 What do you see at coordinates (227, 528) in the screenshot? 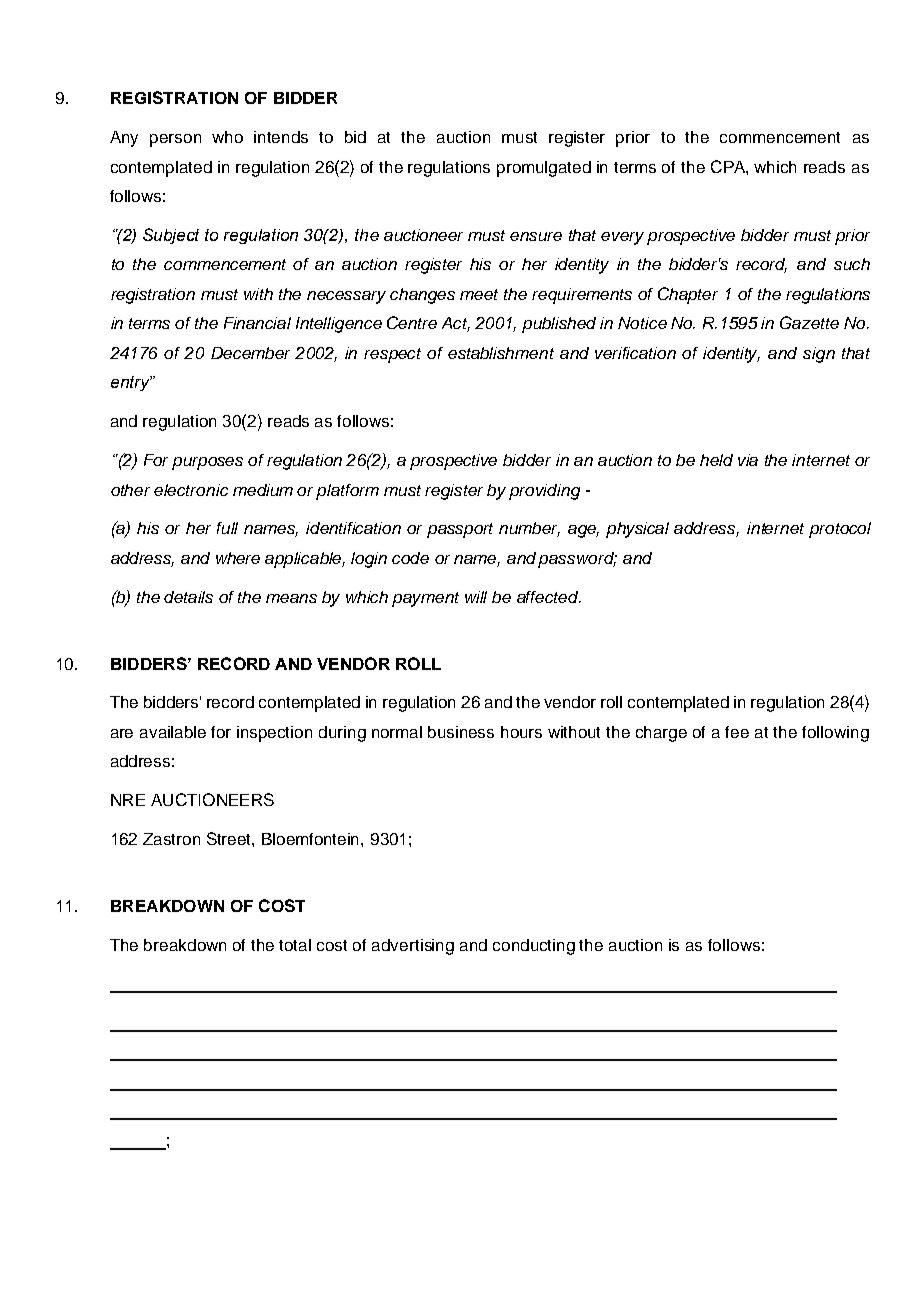
I see `full` at bounding box center [227, 528].
